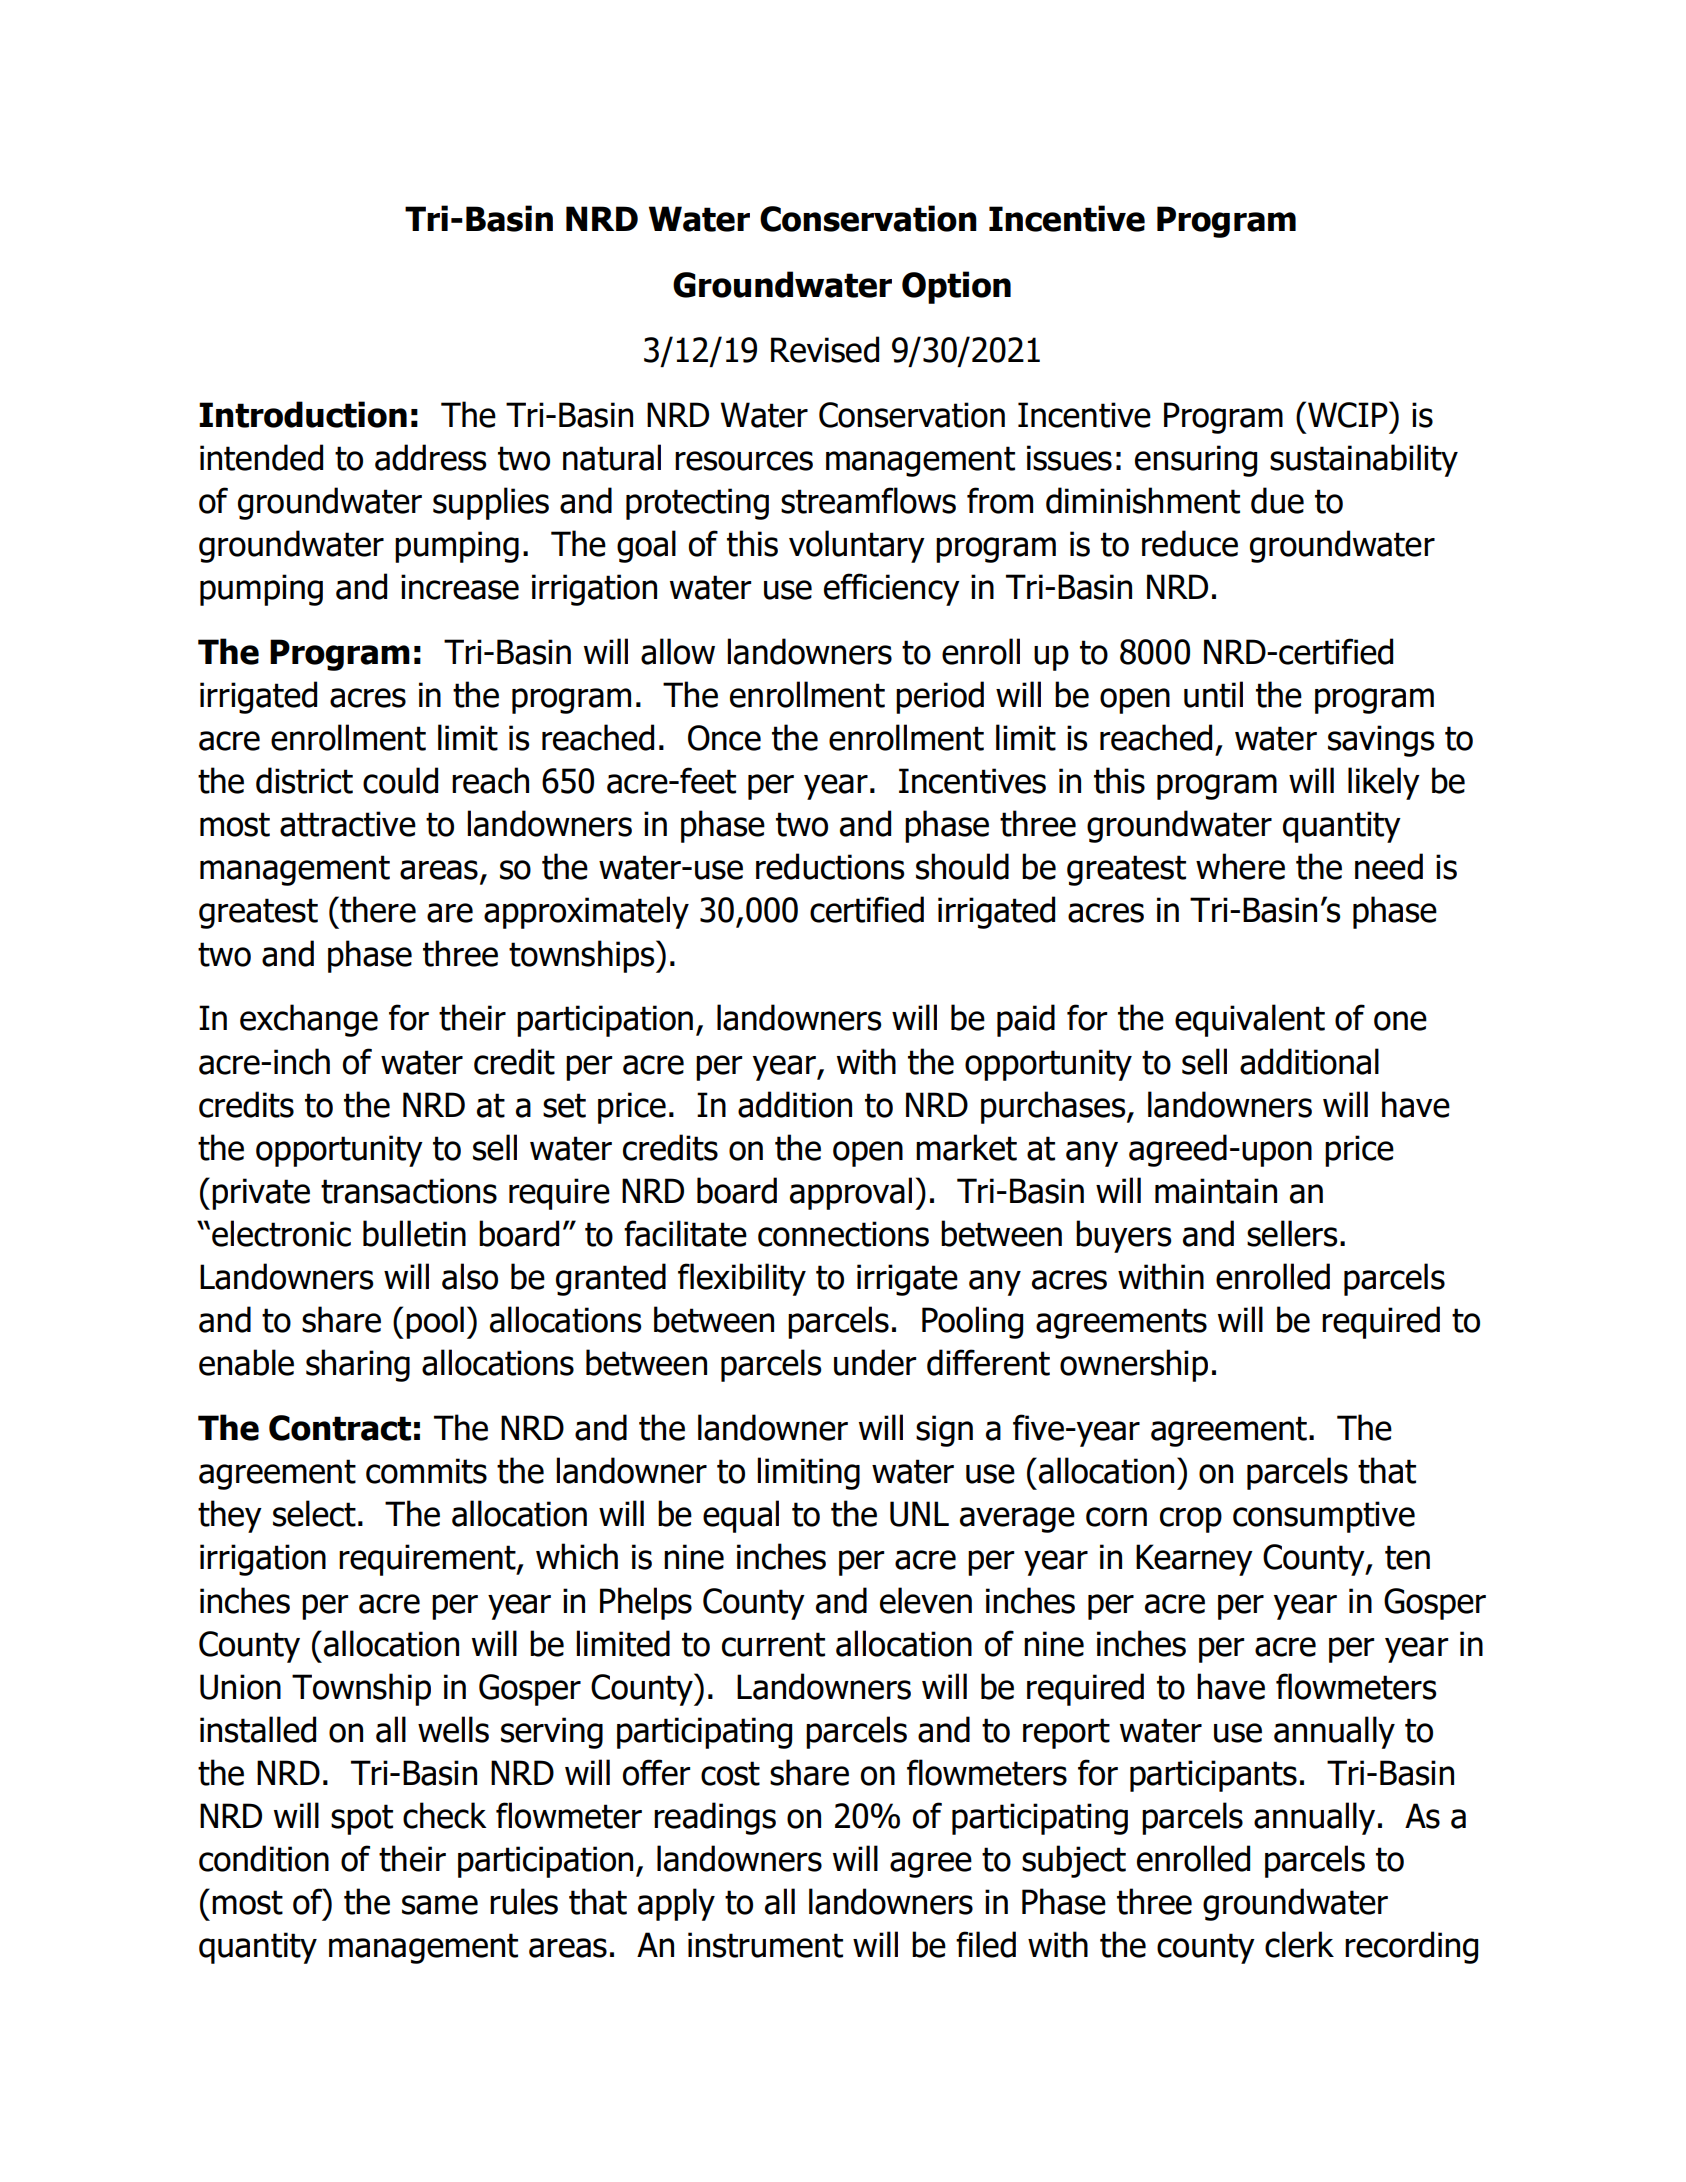  What do you see at coordinates (1213, 694) in the document?
I see `until` at bounding box center [1213, 694].
